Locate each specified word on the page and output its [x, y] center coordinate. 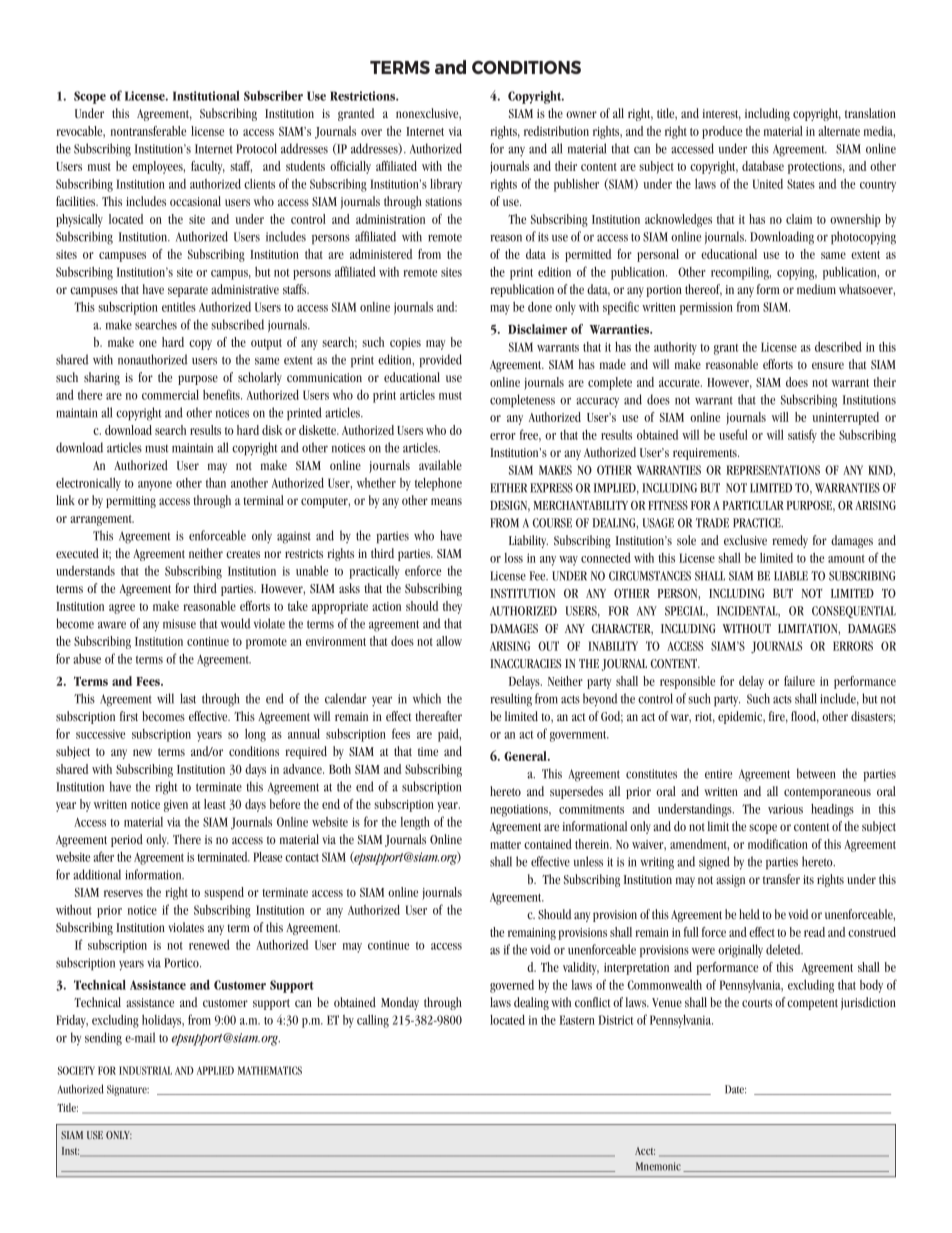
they [452, 607]
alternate [839, 131]
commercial [170, 395]
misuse [179, 624]
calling [373, 1021]
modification [778, 844]
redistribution [556, 131]
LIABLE [791, 576]
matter [505, 845]
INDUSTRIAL [145, 1070]
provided [440, 360]
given [176, 806]
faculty [208, 167]
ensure [828, 365]
